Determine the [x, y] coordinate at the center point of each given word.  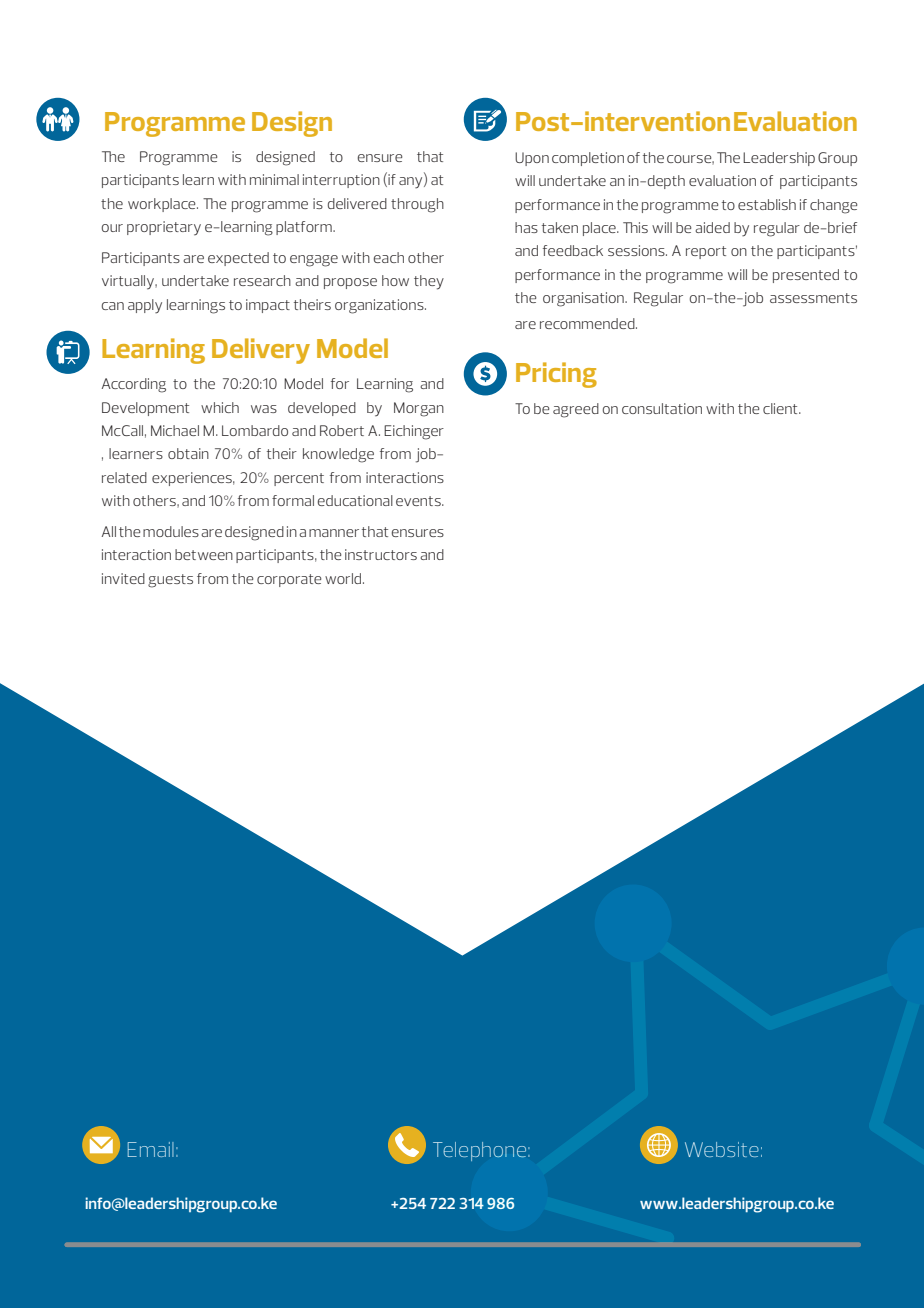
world [344, 578]
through [417, 205]
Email [151, 1149]
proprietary [164, 228]
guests [170, 581]
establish [767, 204]
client [781, 408]
